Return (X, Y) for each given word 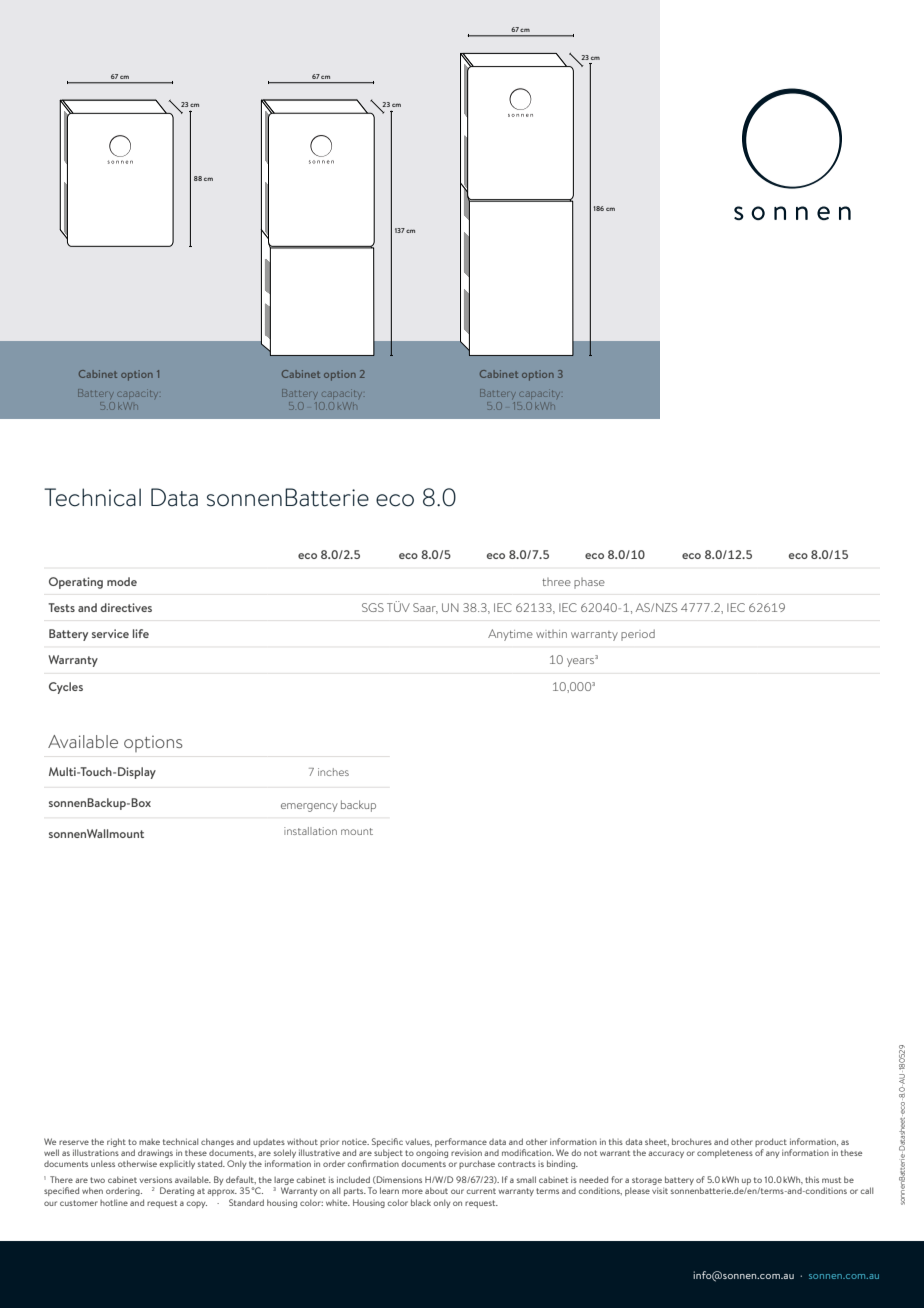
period (638, 635)
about (436, 1190)
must (831, 1180)
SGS (373, 607)
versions (155, 1179)
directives (126, 607)
